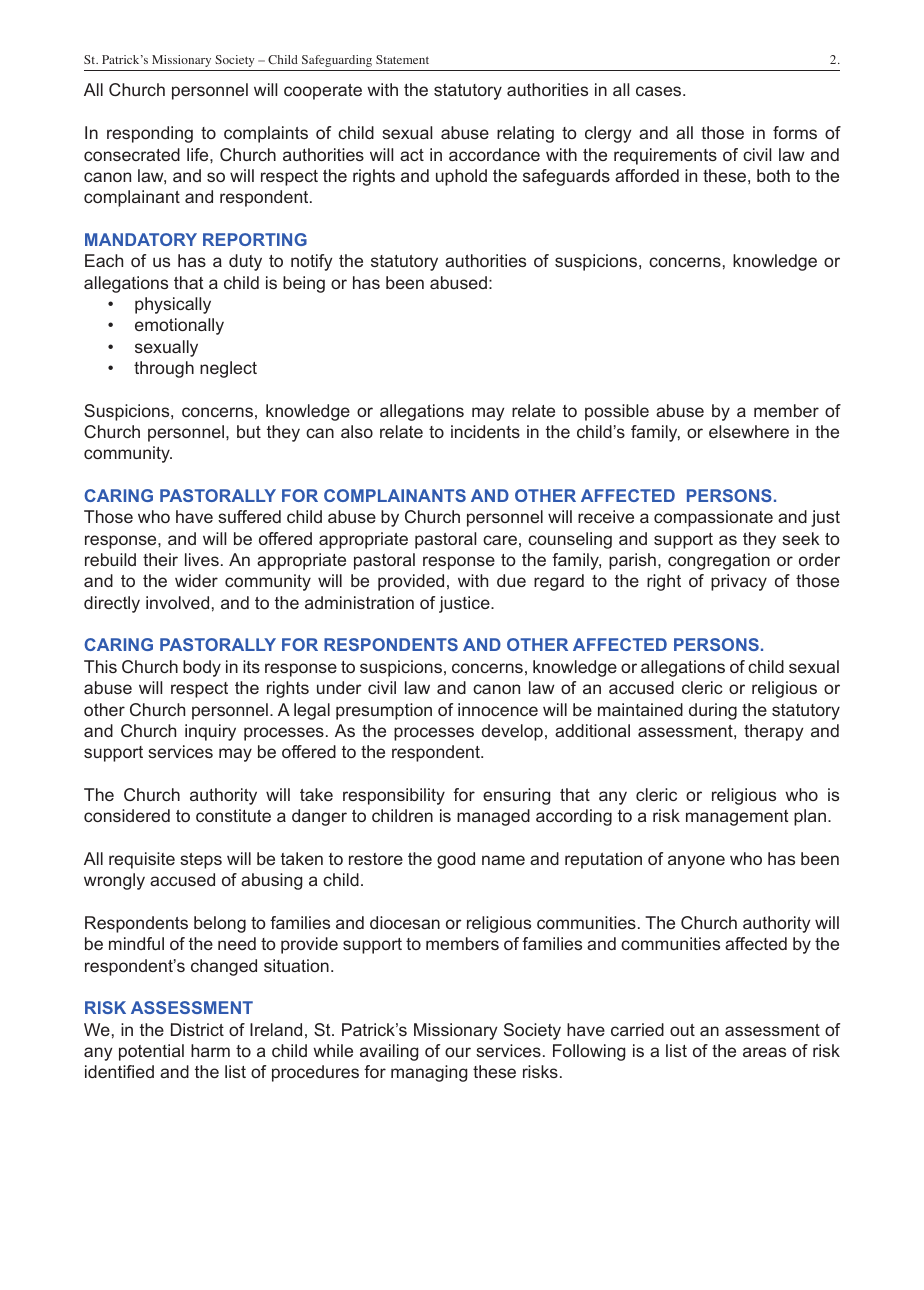 The image size is (924, 1290). Describe the element at coordinates (197, 1029) in the page. I see `District` at that location.
